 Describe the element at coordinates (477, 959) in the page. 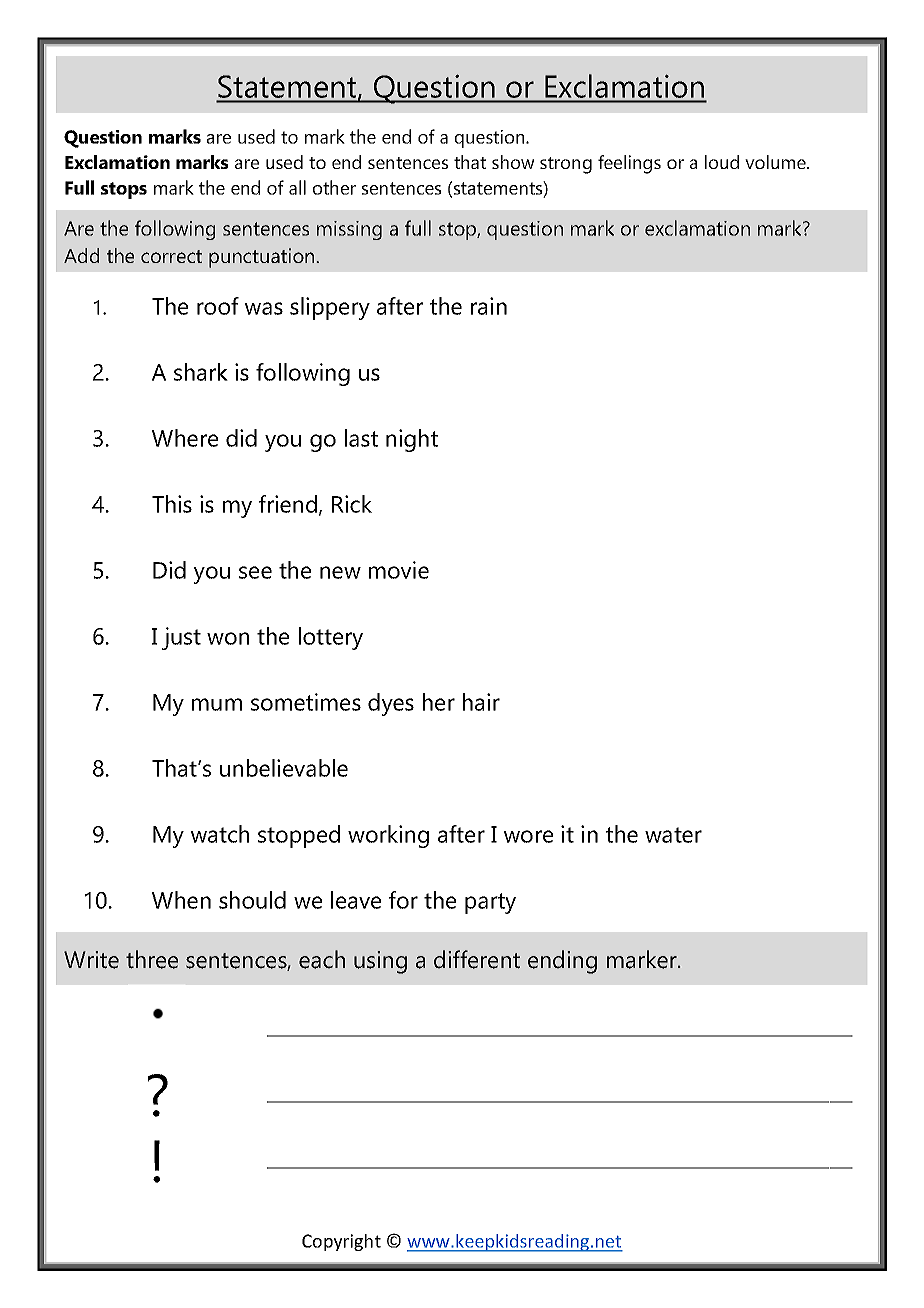

I see `different` at that location.
